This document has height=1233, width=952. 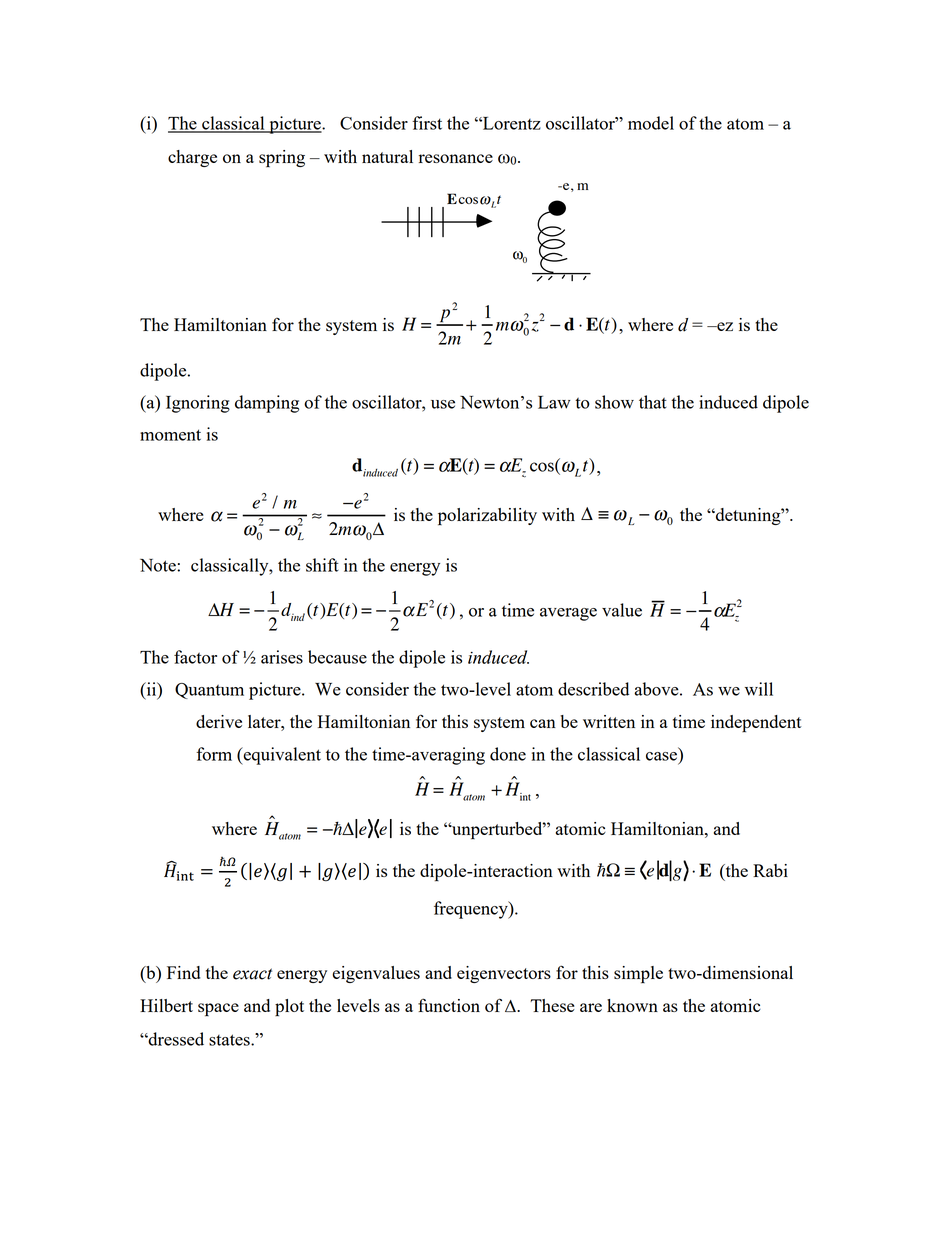 What do you see at coordinates (554, 402) in the document?
I see `Law` at bounding box center [554, 402].
